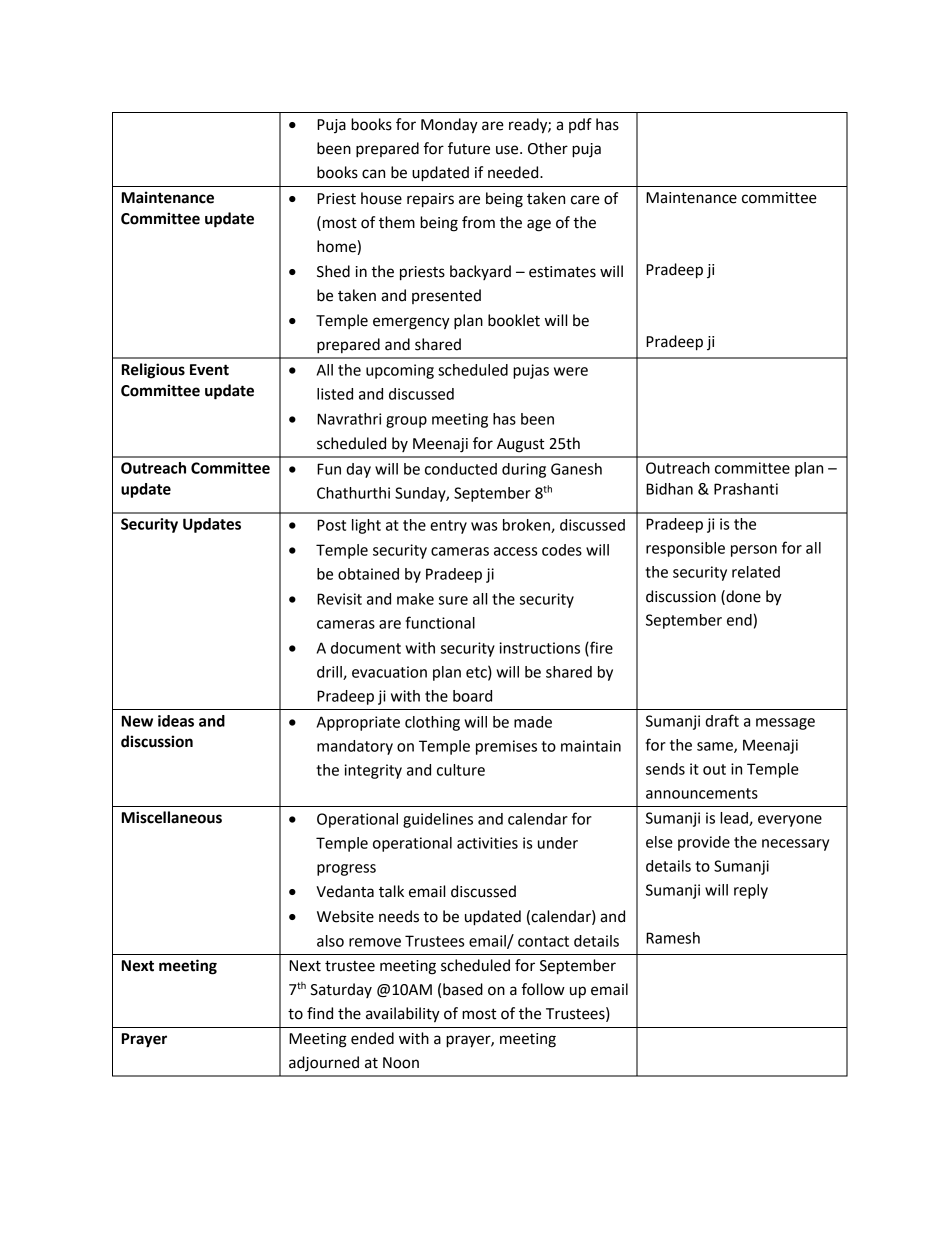  I want to click on find, so click(320, 1013).
